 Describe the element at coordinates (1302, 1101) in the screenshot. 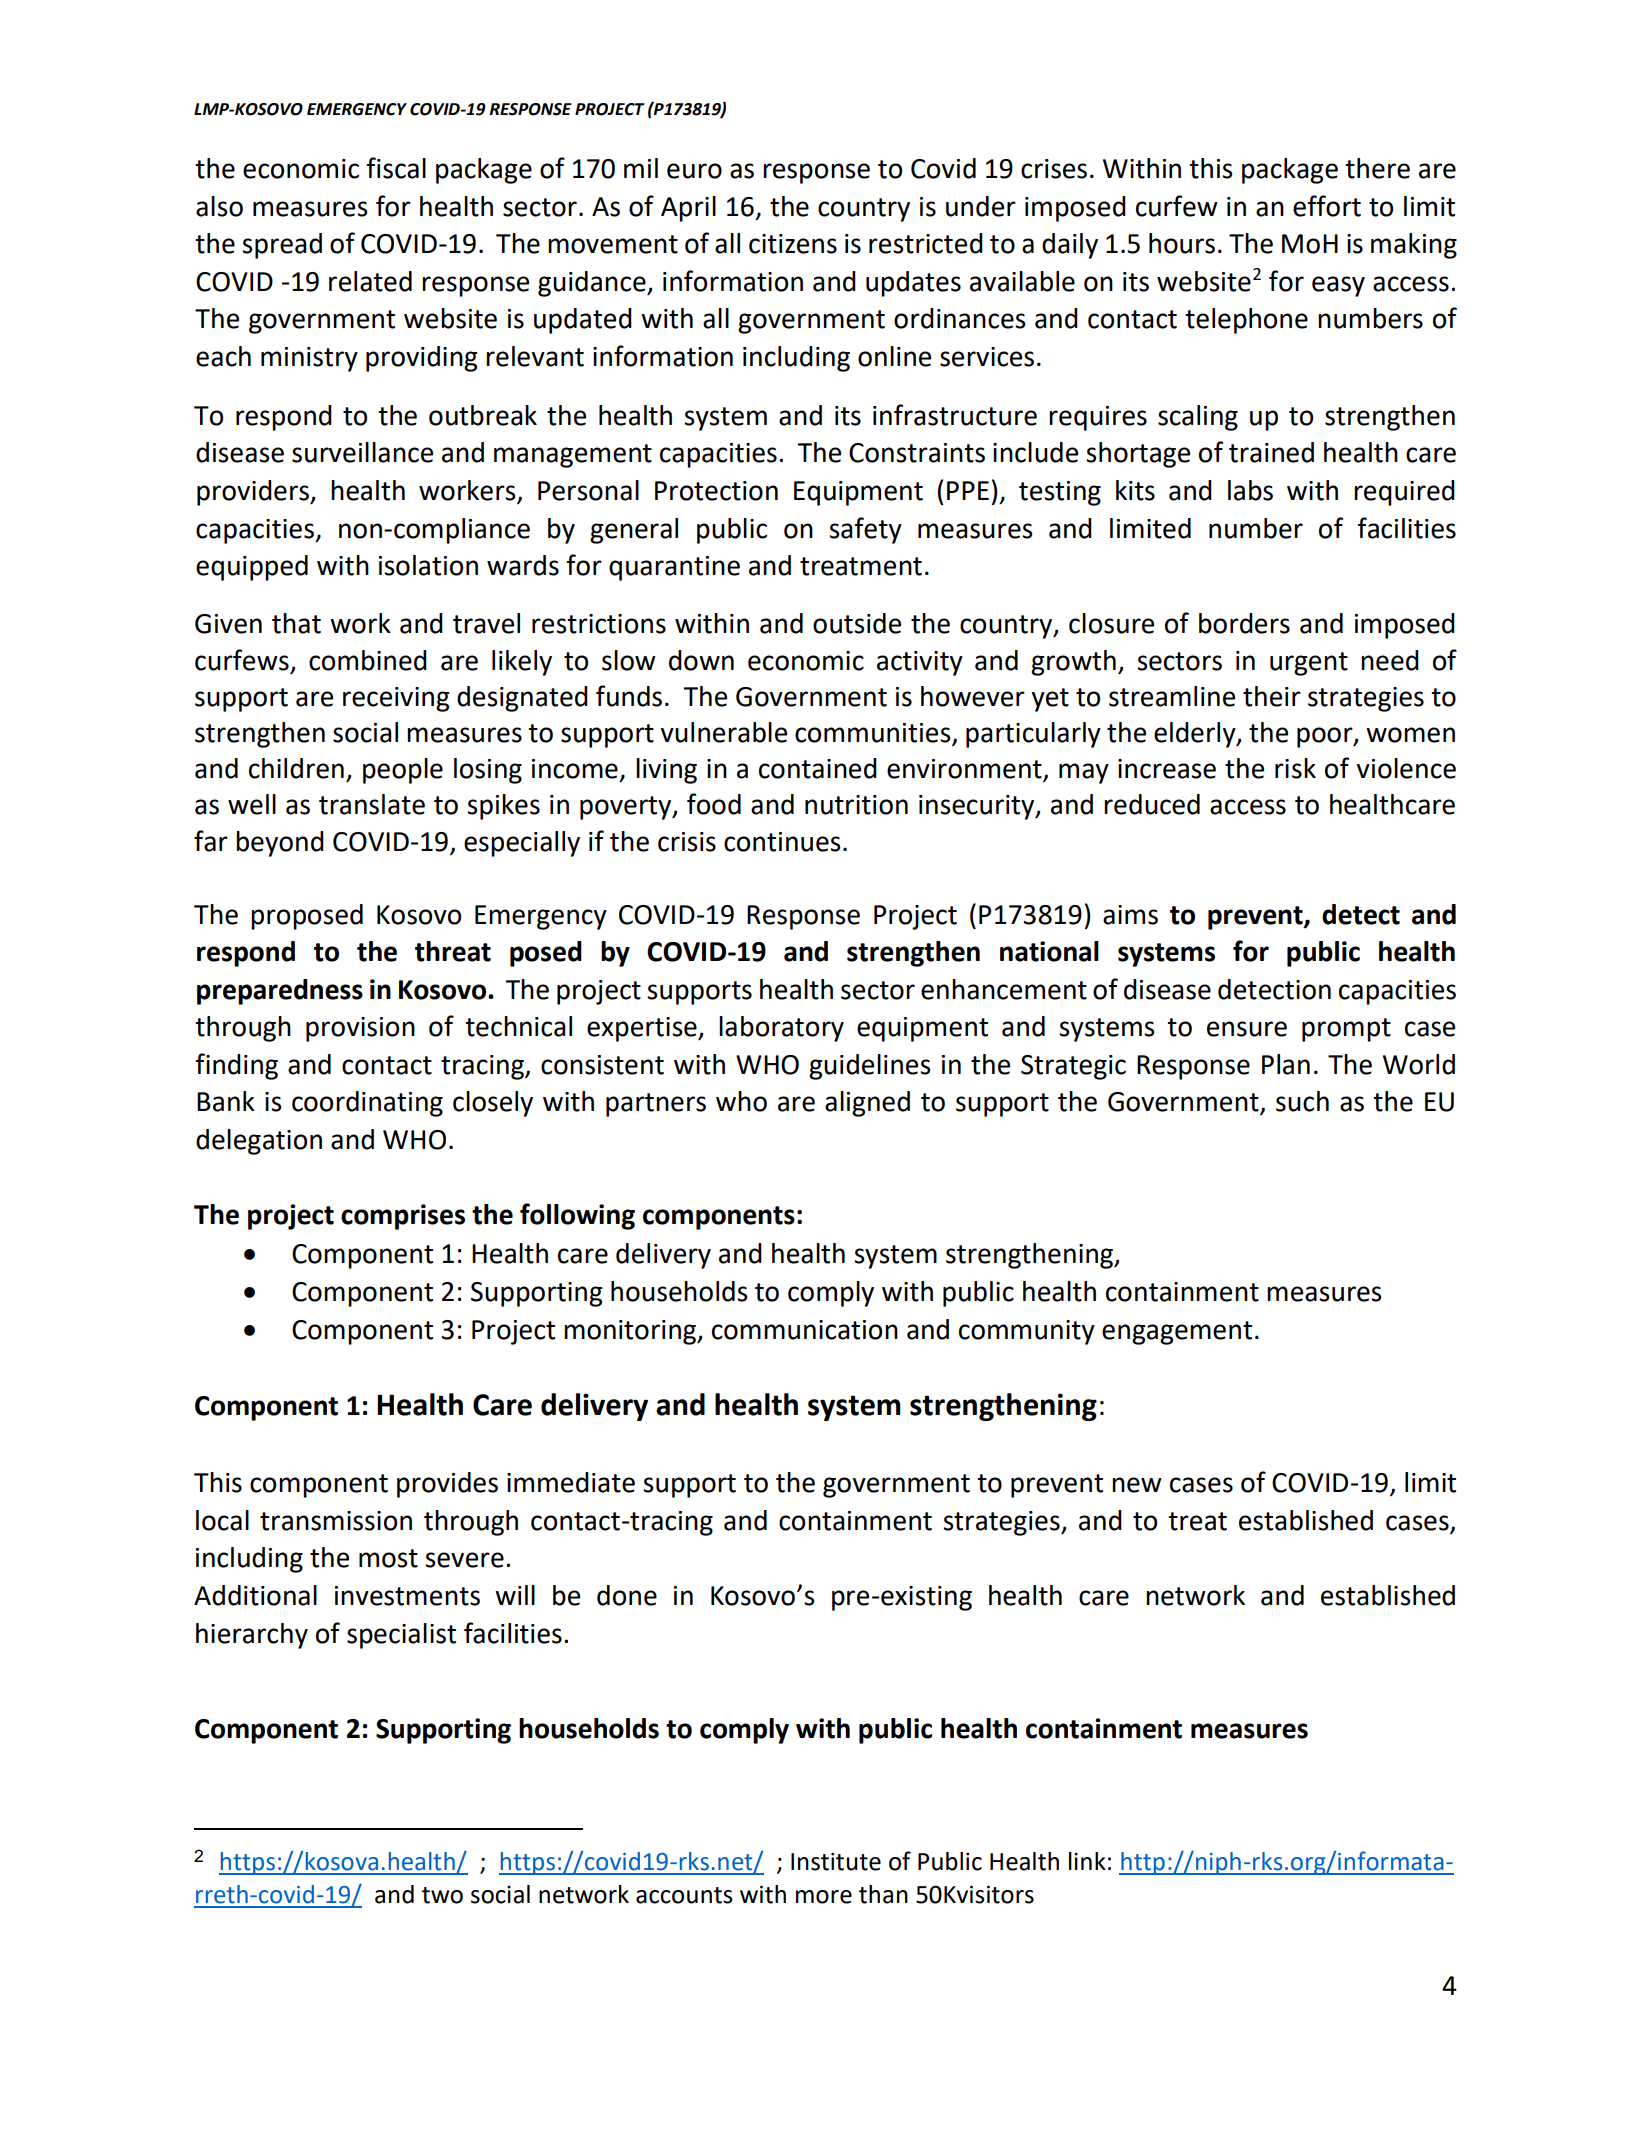

I see `such` at that location.
